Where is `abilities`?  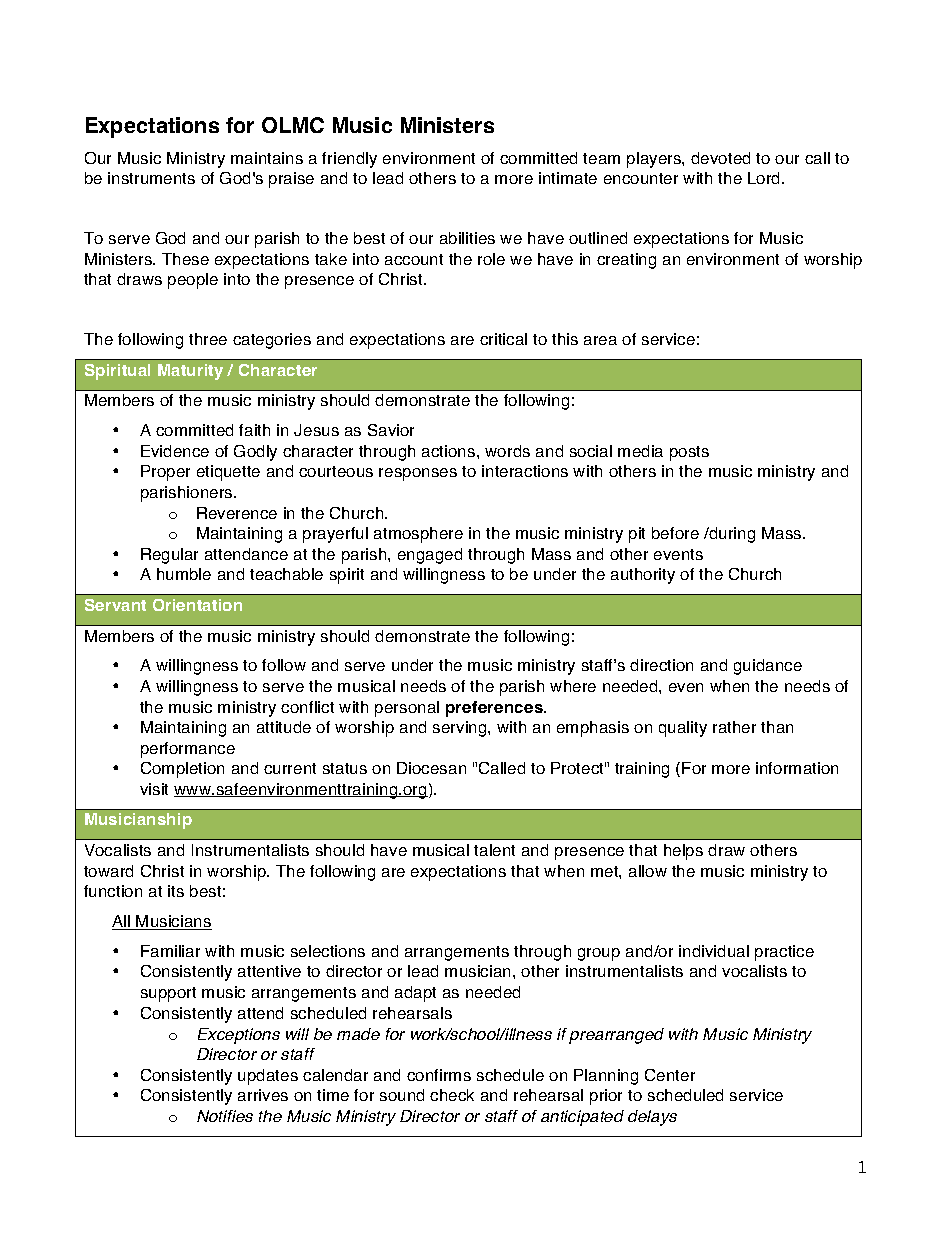
abilities is located at coordinates (467, 238).
